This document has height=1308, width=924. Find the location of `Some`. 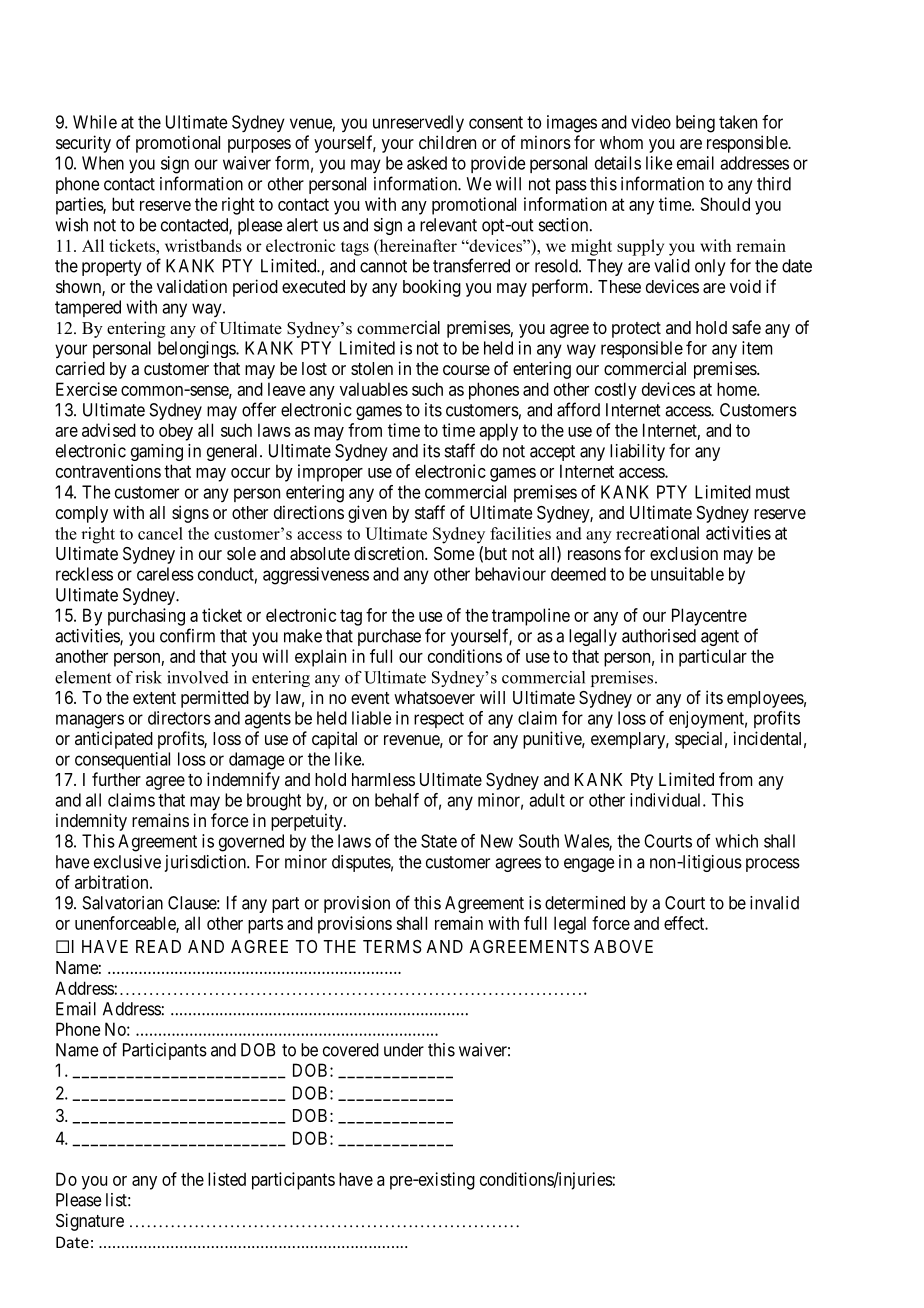

Some is located at coordinates (454, 553).
